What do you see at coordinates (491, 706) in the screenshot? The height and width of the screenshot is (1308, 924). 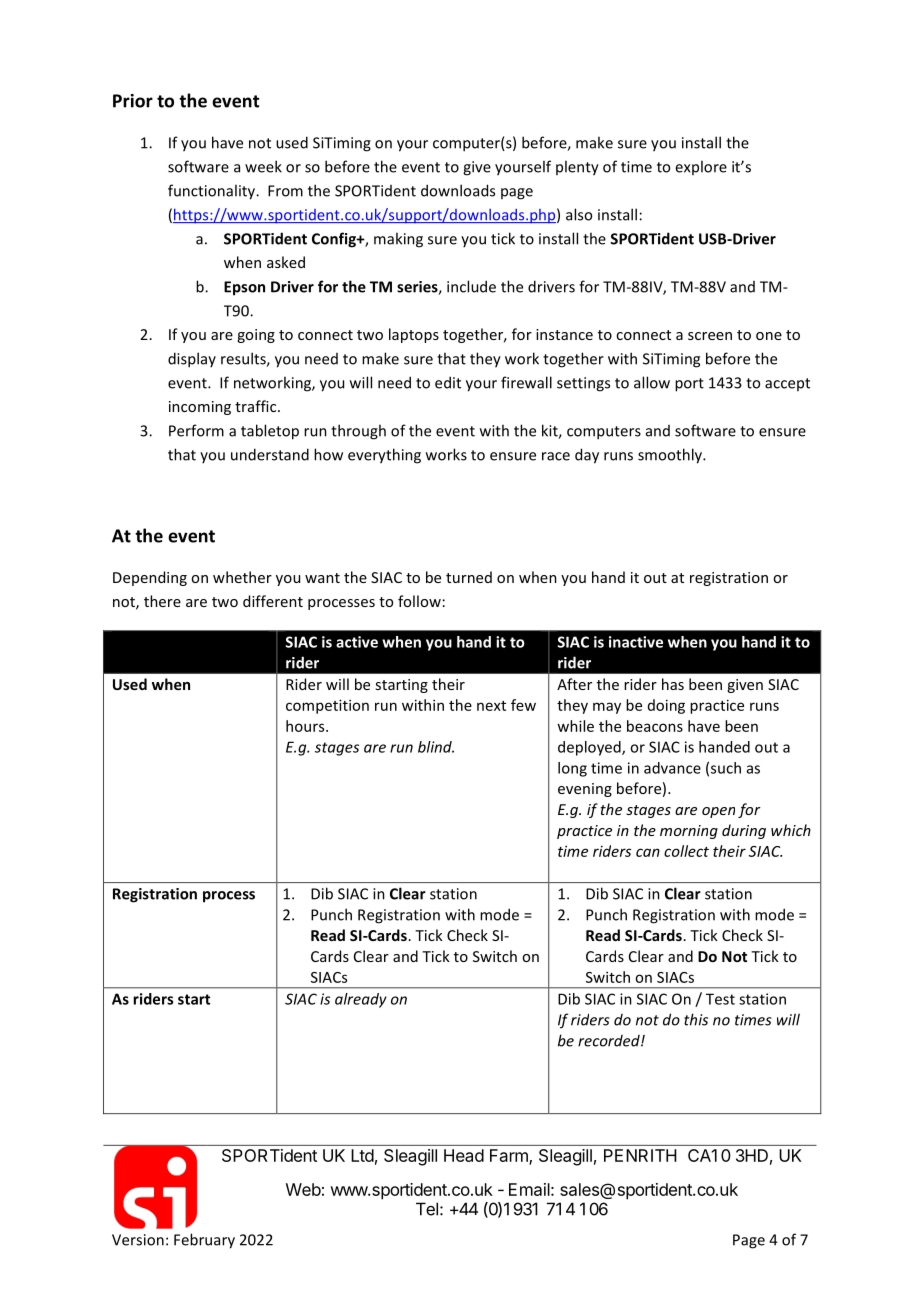 I see `next` at bounding box center [491, 706].
